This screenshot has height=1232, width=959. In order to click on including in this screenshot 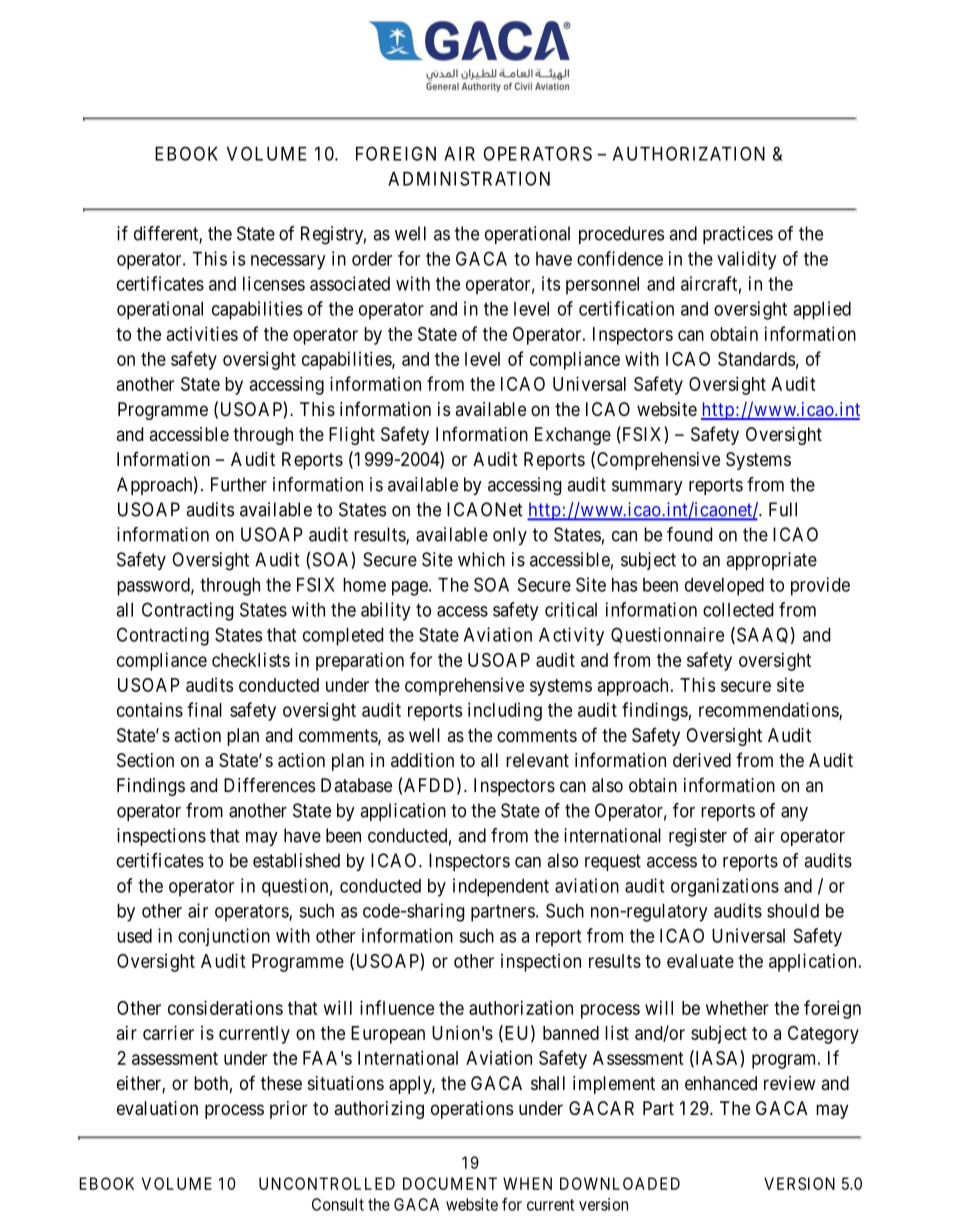, I will do `click(505, 711)`.
